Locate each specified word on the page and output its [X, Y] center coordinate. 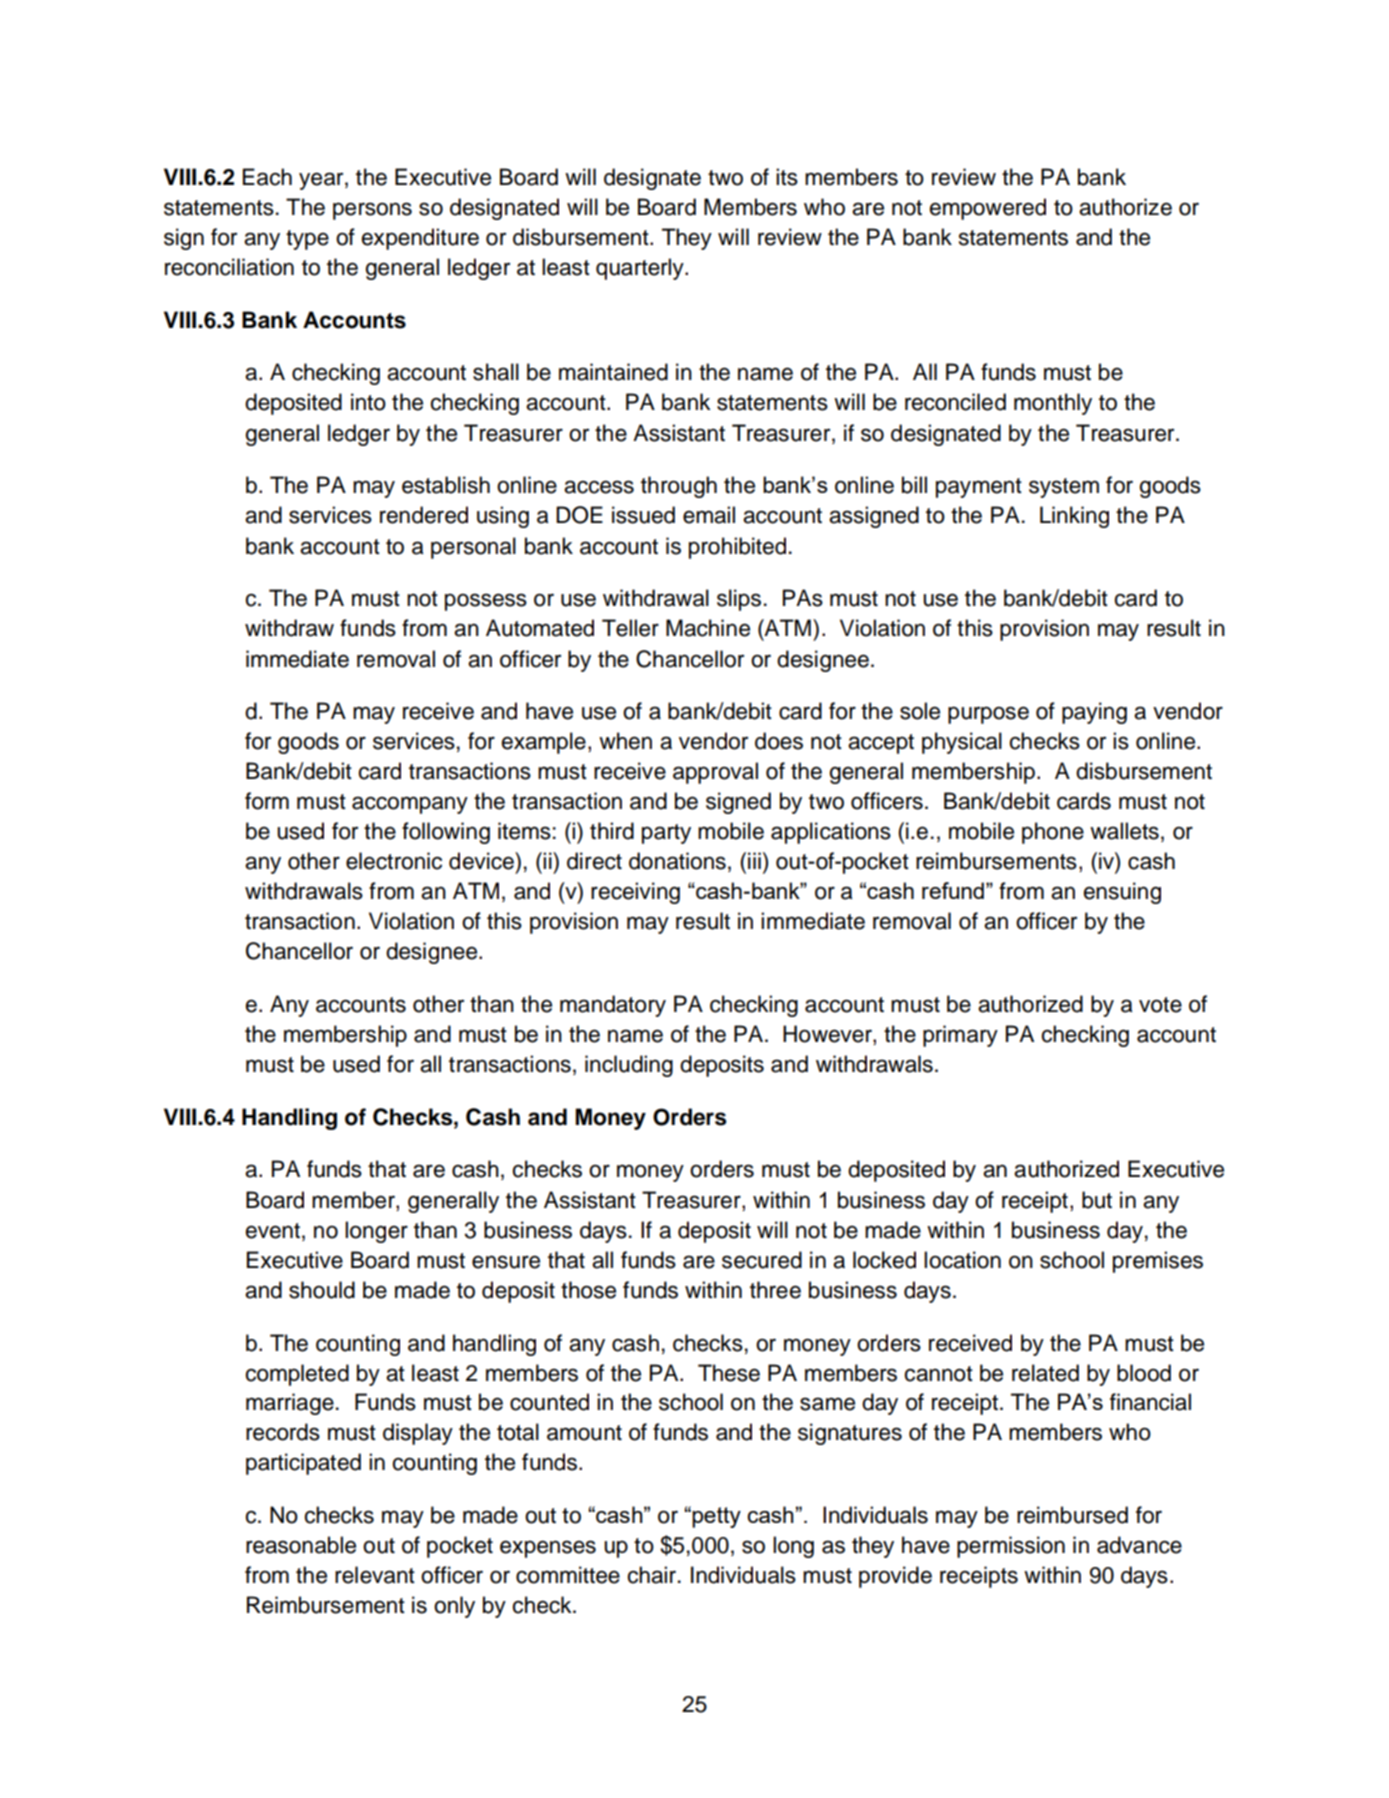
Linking [1074, 517]
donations [677, 861]
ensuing [1122, 893]
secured [762, 1260]
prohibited [737, 548]
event [273, 1231]
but [1097, 1200]
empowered [988, 209]
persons [372, 211]
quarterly [641, 269]
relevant [375, 1575]
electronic [394, 861]
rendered [424, 515]
